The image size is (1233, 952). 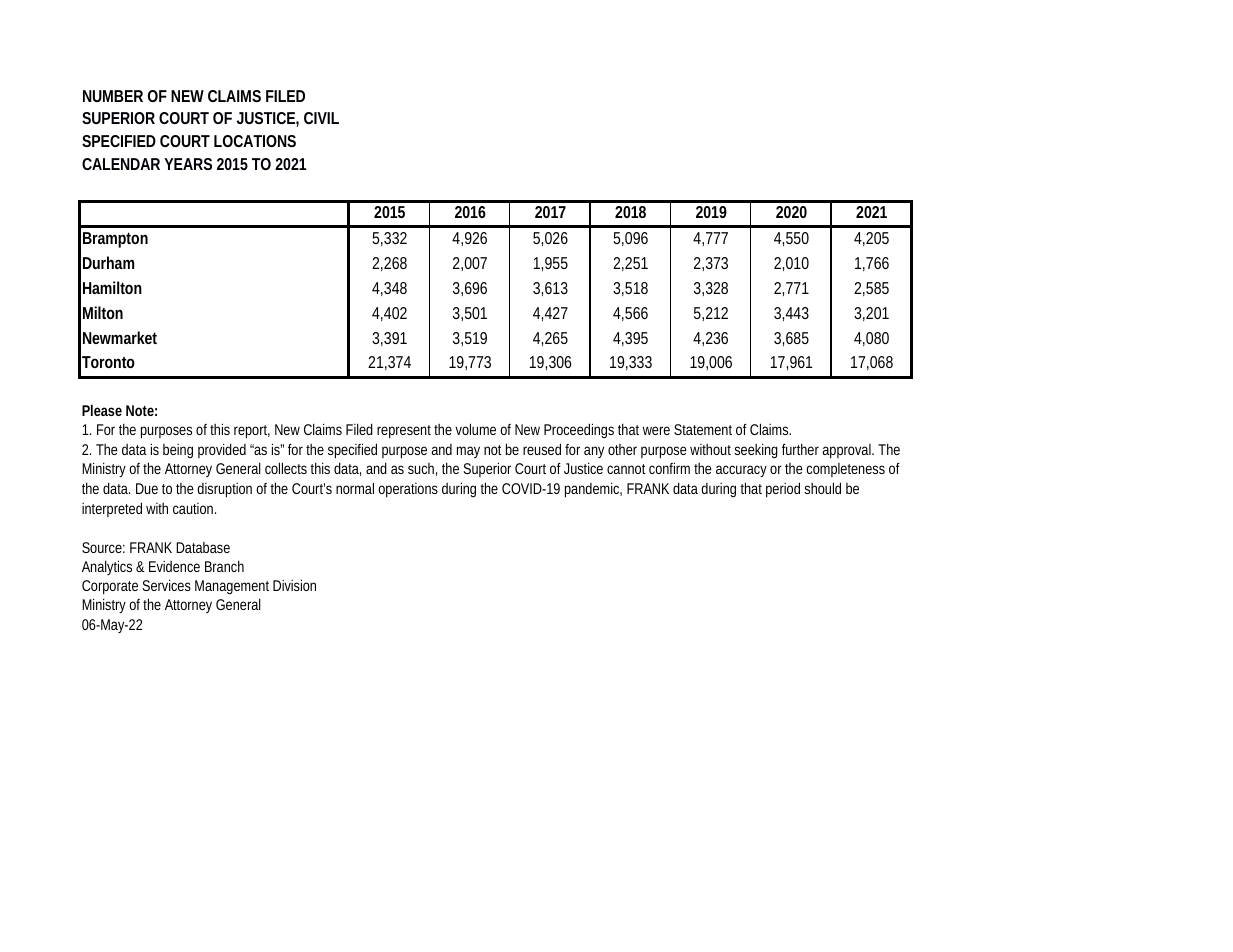 I want to click on period, so click(x=783, y=490).
